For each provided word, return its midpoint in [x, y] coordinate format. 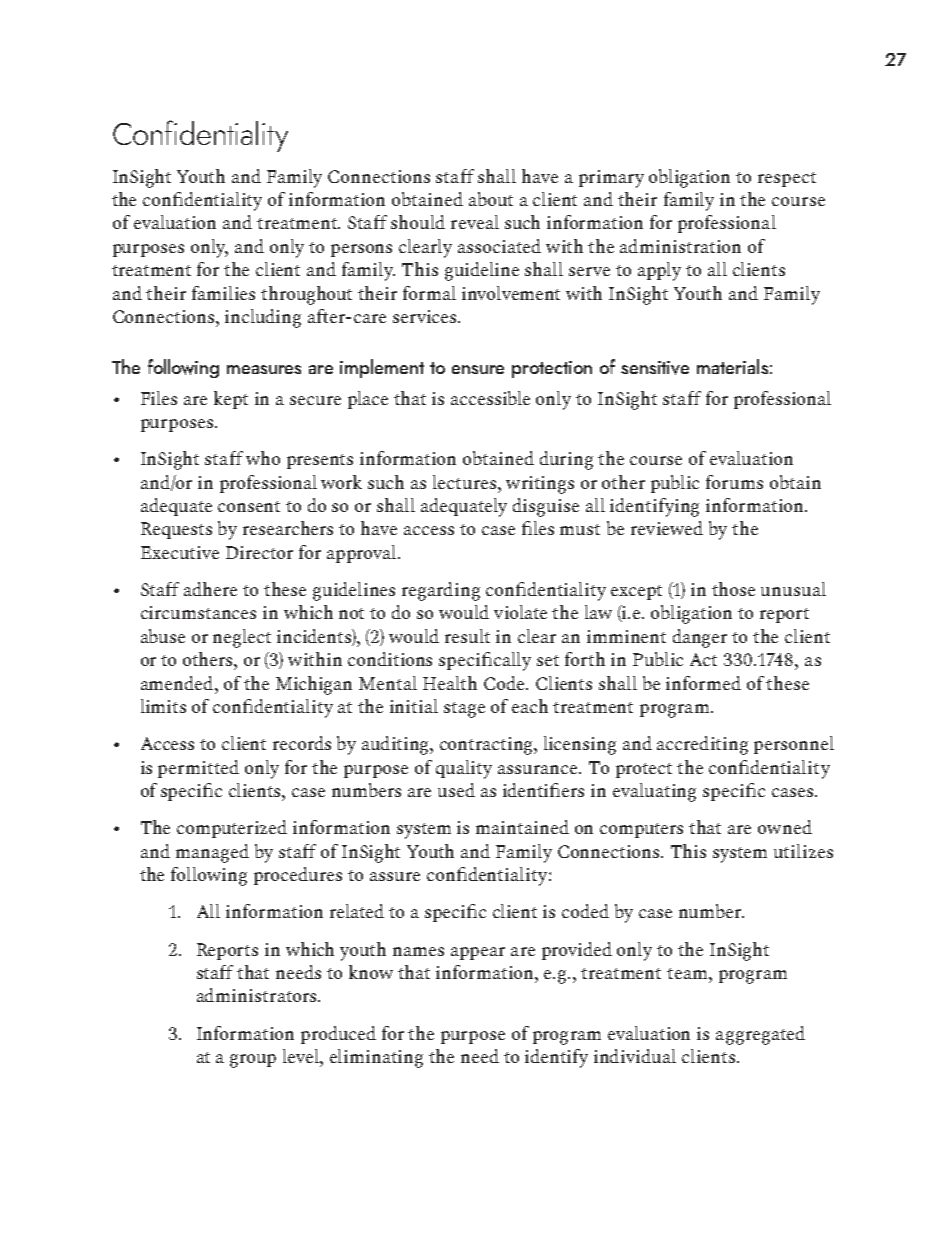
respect [787, 179]
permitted [198, 769]
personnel [794, 745]
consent [249, 506]
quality [464, 769]
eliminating [376, 1058]
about [491, 199]
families [223, 293]
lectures [466, 482]
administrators [256, 995]
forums [734, 482]
